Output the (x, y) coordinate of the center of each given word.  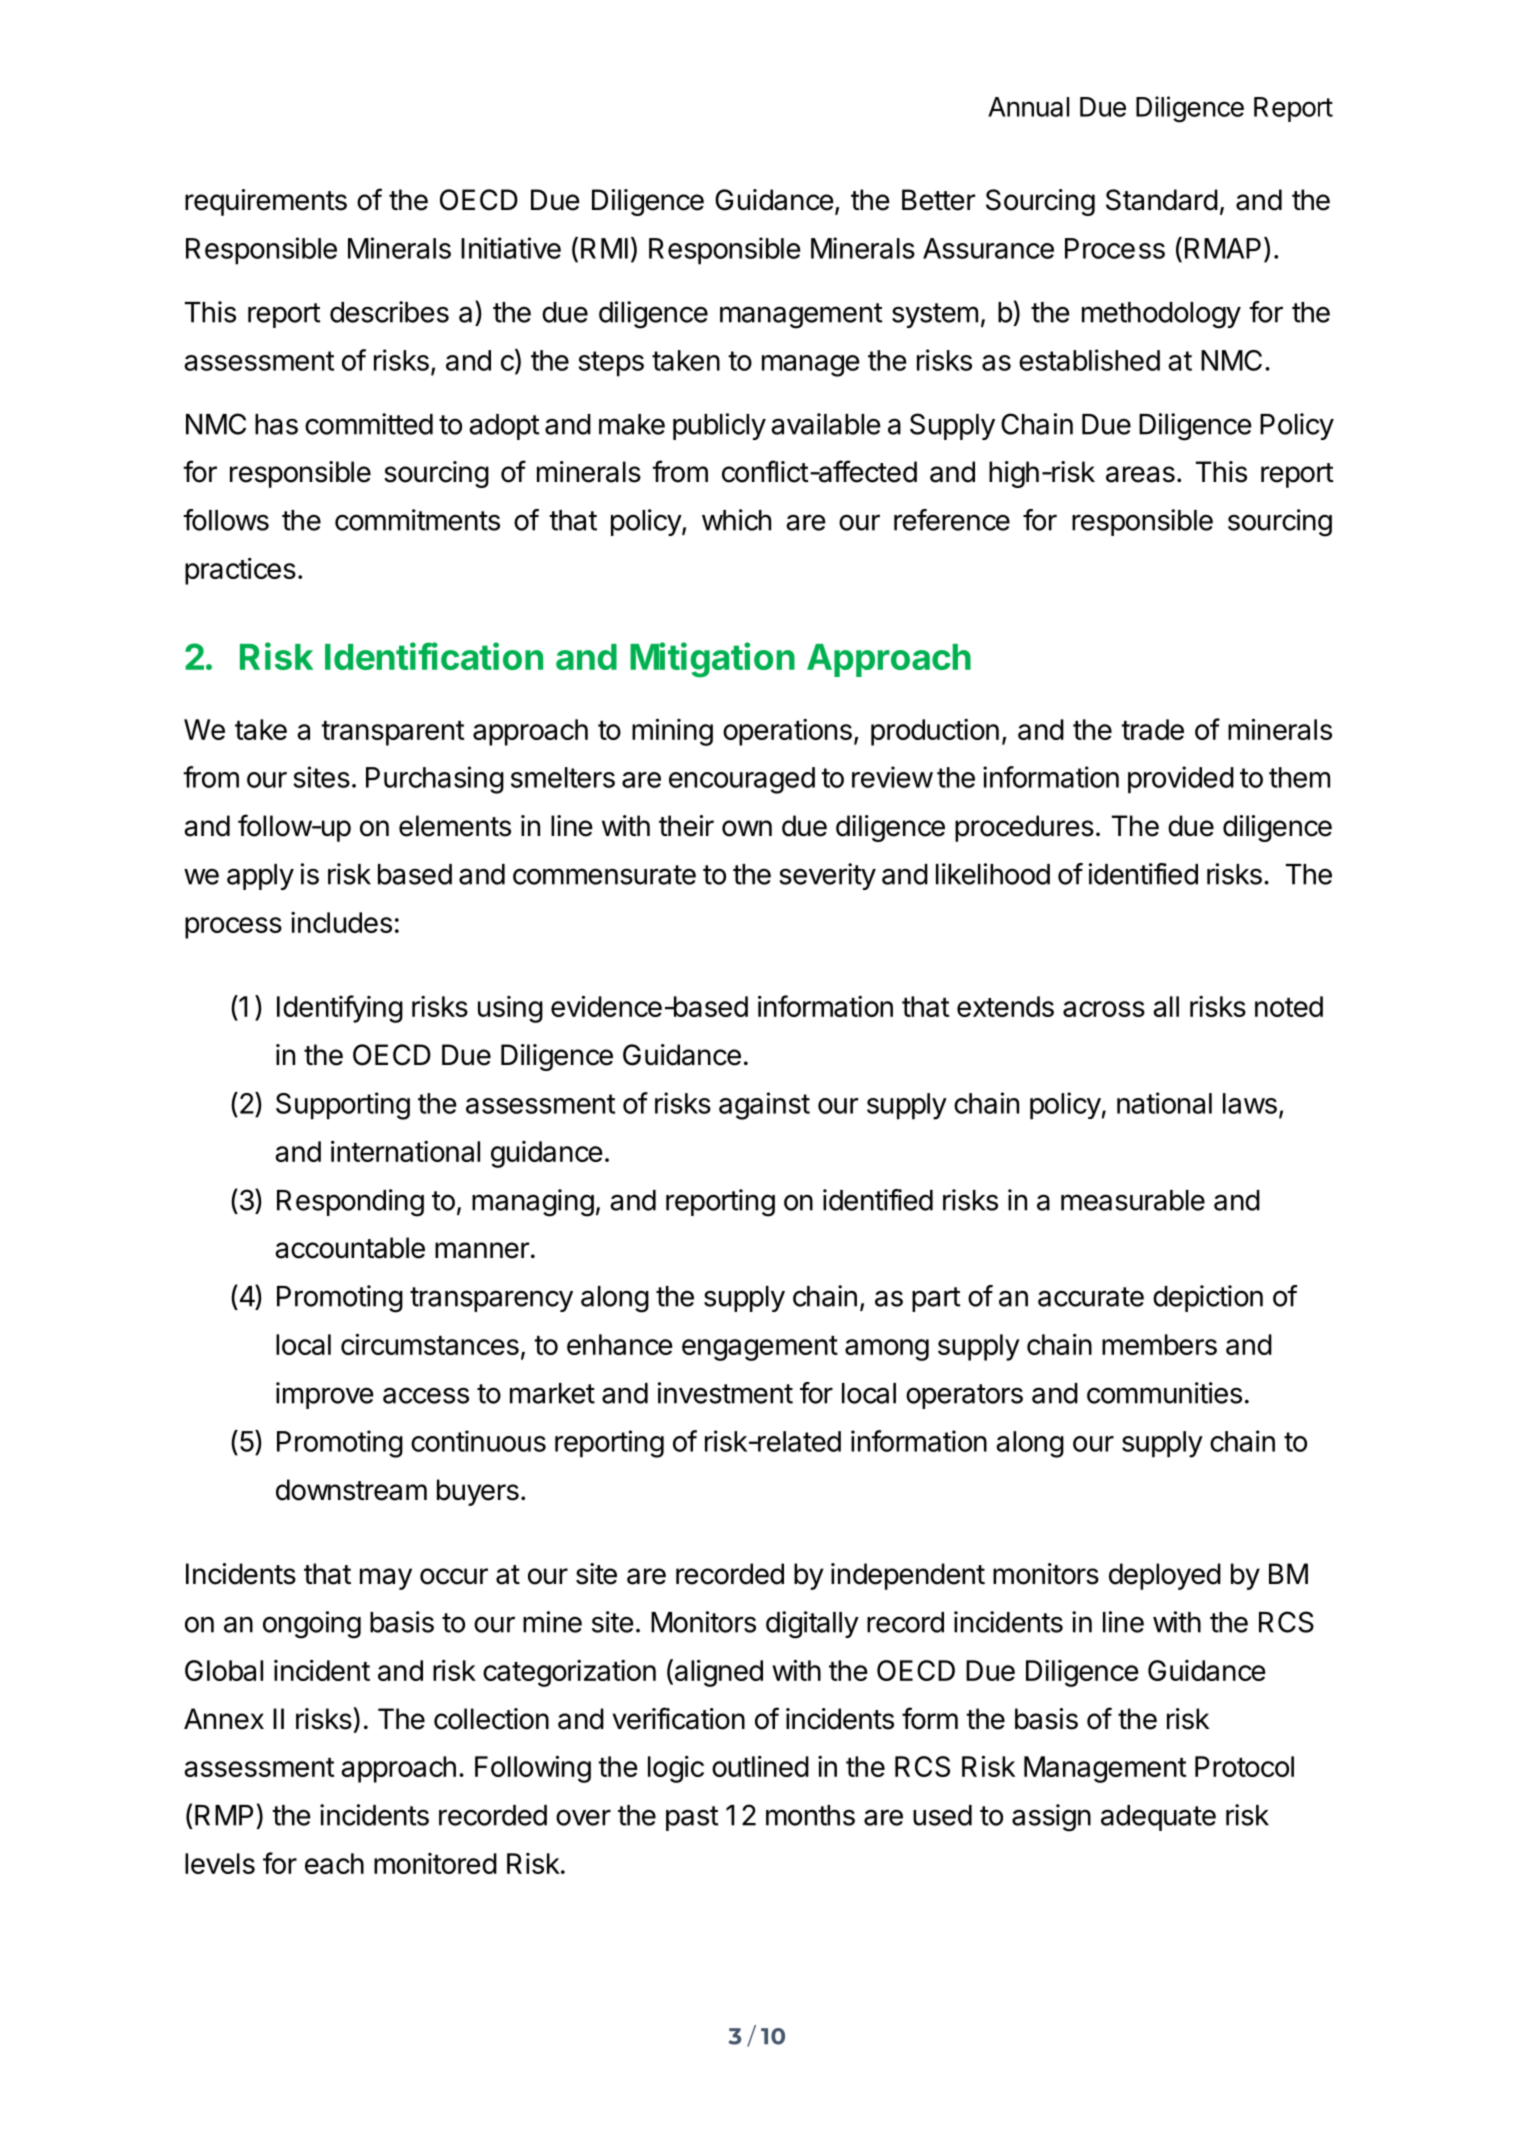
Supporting (343, 1106)
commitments (417, 520)
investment (725, 1393)
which (736, 520)
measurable (1133, 1200)
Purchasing (435, 780)
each (334, 1863)
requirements (266, 202)
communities (1164, 1393)
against (764, 1106)
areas (1140, 474)
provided (1181, 780)
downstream (351, 1490)
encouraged (742, 780)
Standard (1162, 200)
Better (938, 200)
